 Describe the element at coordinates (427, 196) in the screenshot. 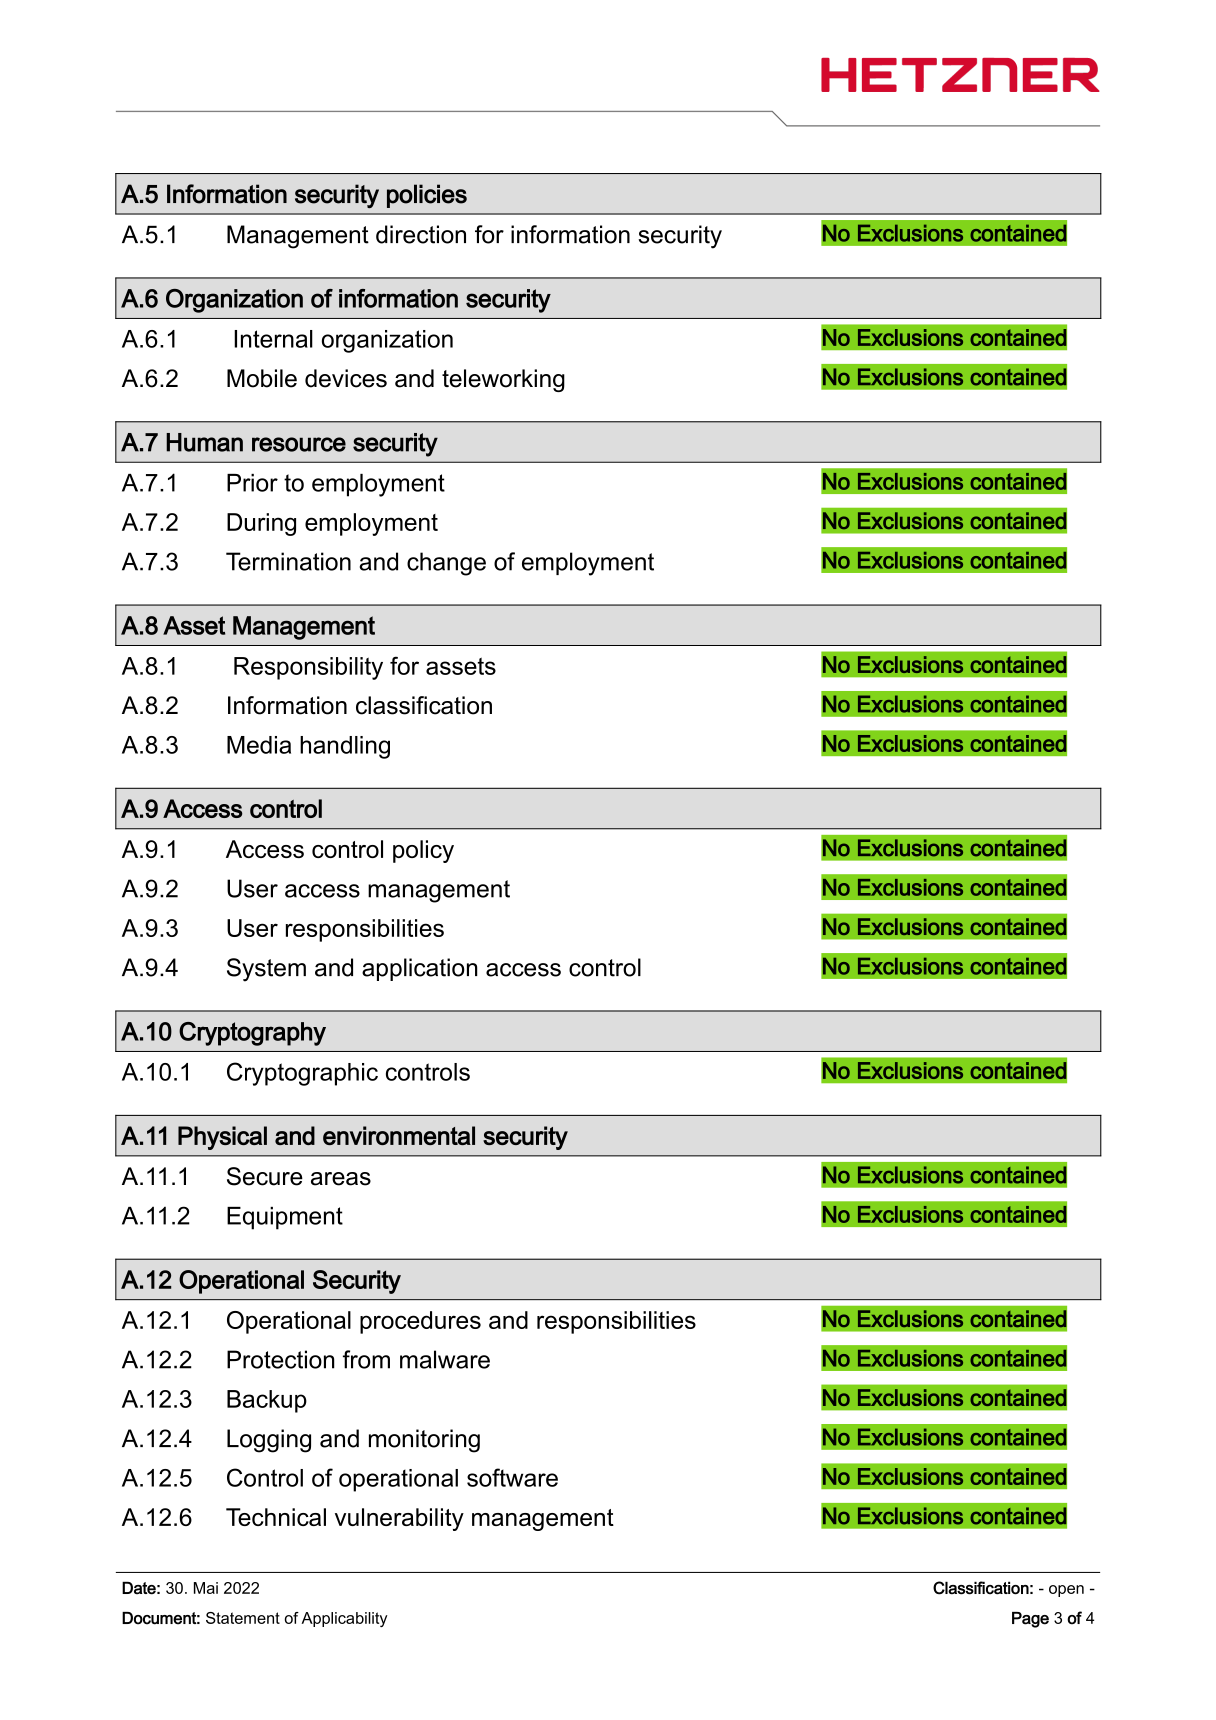

I see `policies` at that location.
